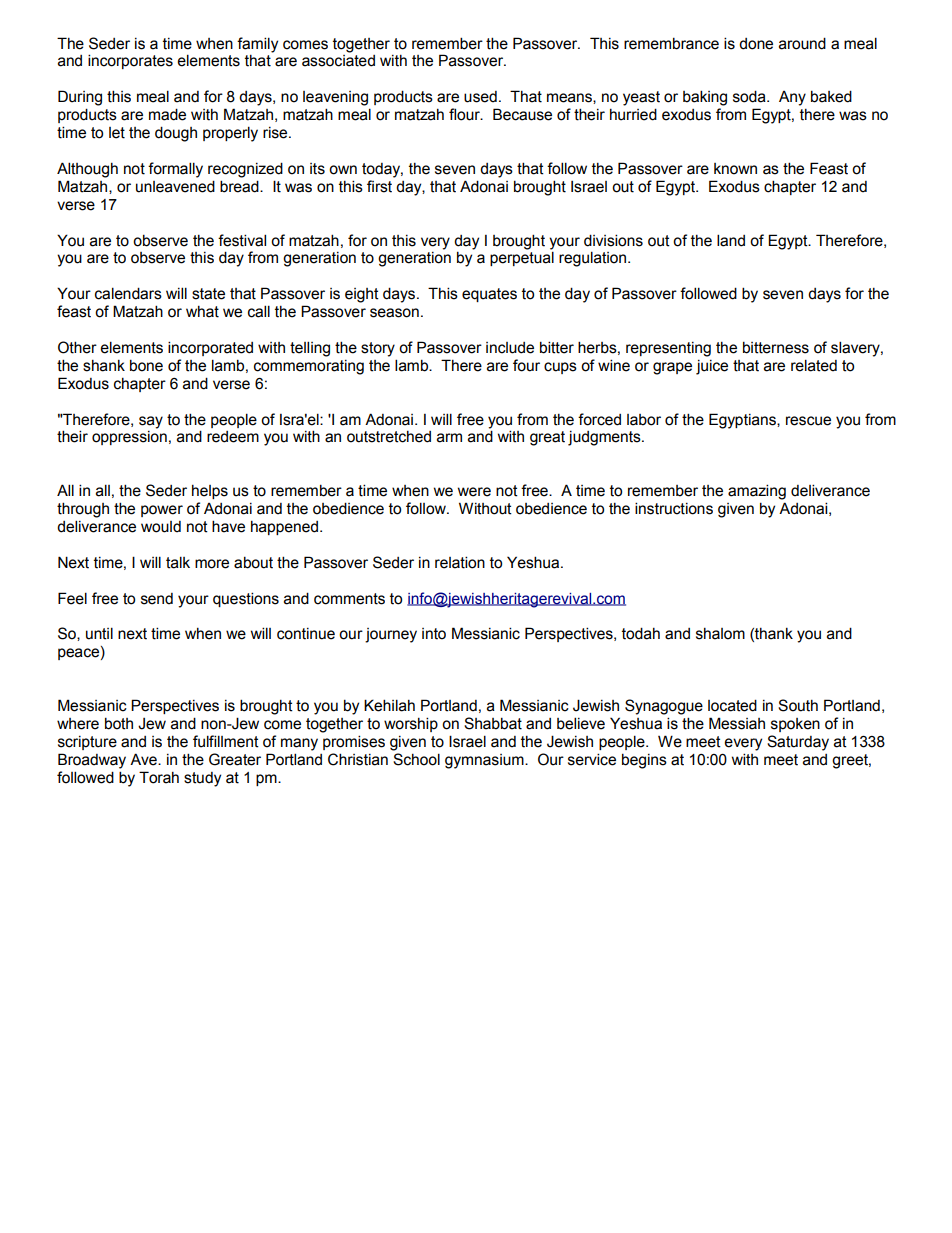 The image size is (952, 1233). What do you see at coordinates (242, 240) in the page?
I see `festival` at bounding box center [242, 240].
